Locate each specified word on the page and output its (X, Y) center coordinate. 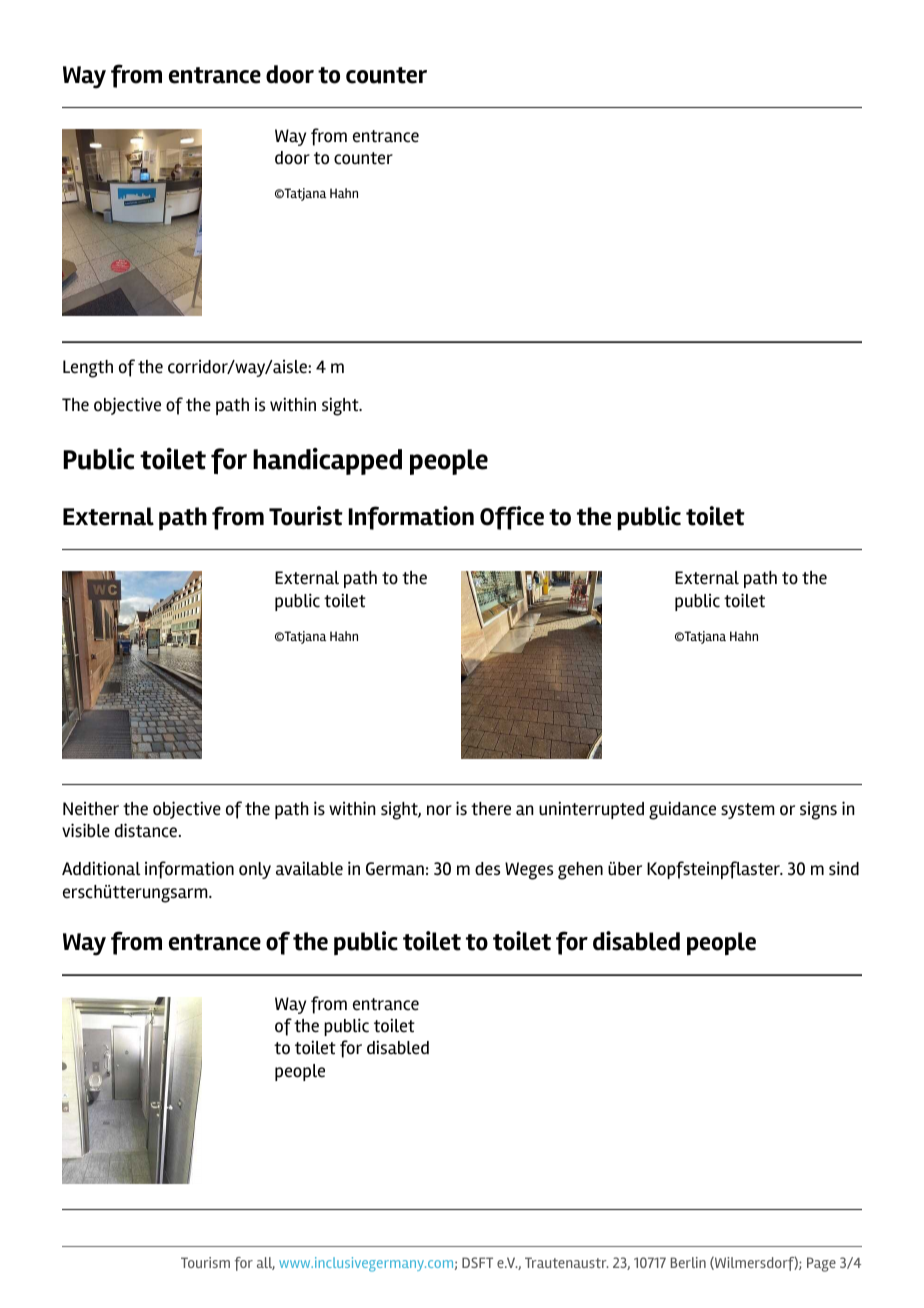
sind (844, 868)
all (266, 1263)
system (748, 811)
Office (512, 518)
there (491, 809)
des (487, 869)
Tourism (205, 1262)
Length (88, 369)
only (255, 870)
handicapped (327, 461)
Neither (91, 809)
